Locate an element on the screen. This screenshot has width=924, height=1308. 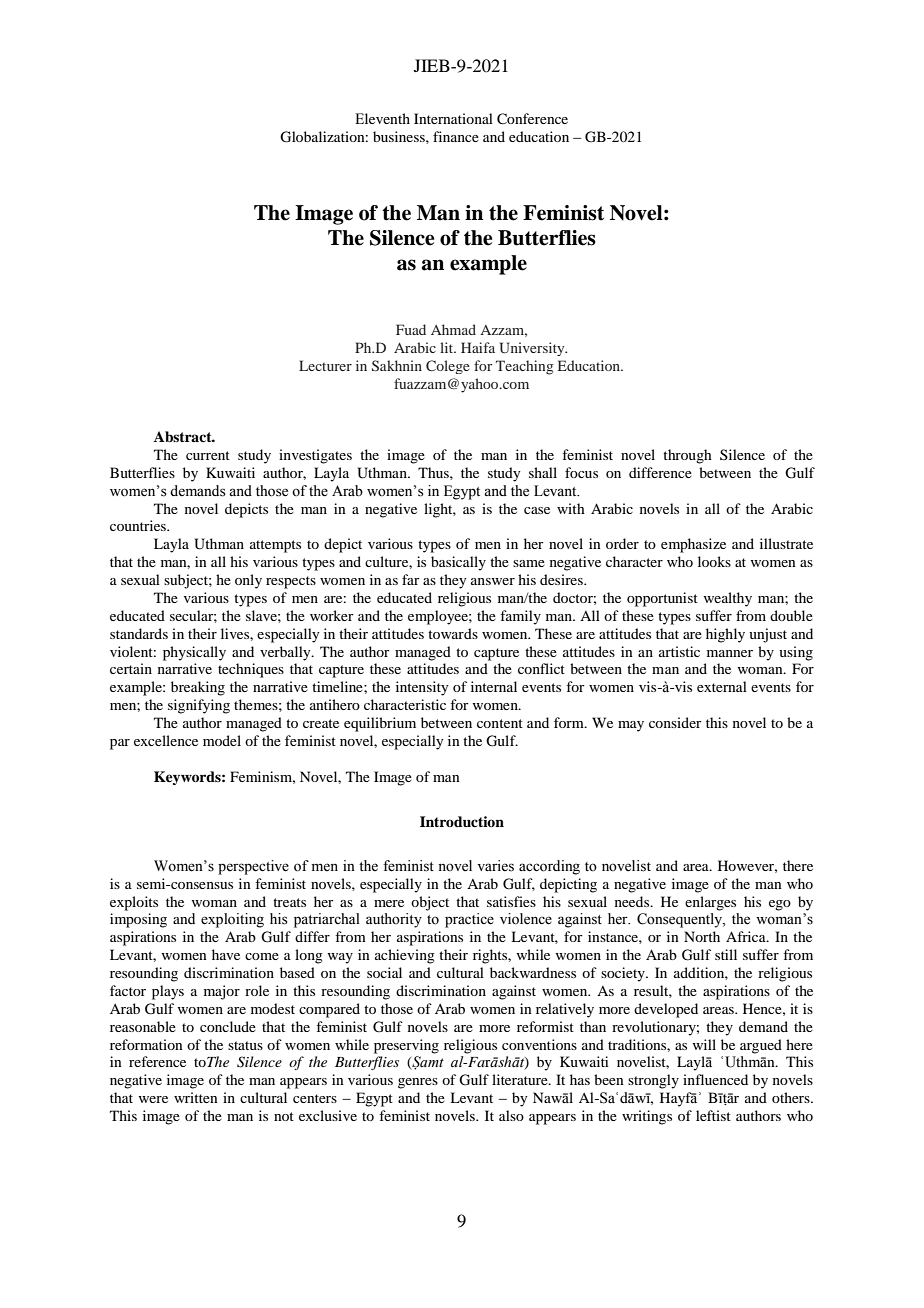
through is located at coordinates (687, 456).
